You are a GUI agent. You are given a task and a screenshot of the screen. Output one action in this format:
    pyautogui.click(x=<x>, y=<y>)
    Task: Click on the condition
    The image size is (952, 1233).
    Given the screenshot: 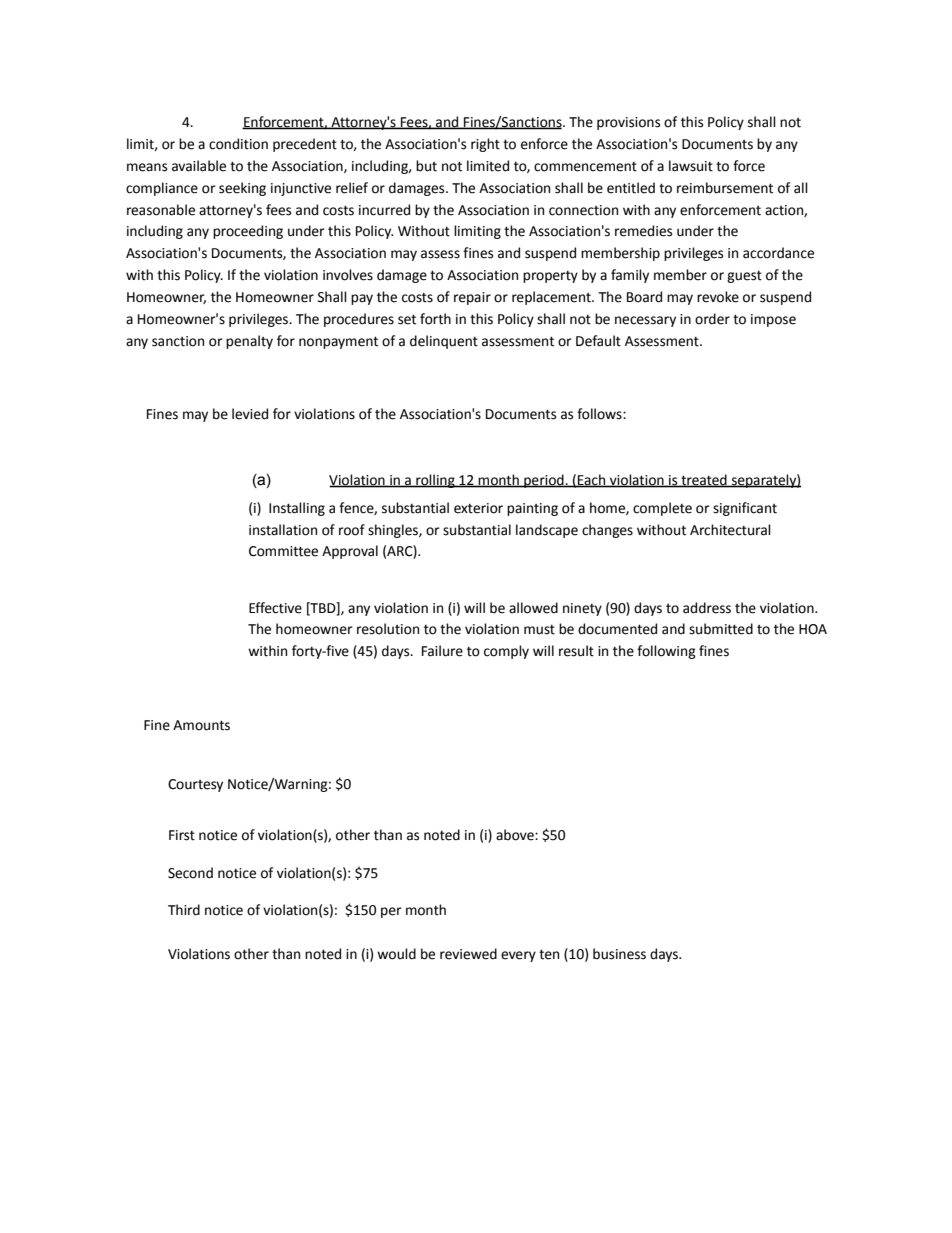 What is the action you would take?
    pyautogui.click(x=238, y=144)
